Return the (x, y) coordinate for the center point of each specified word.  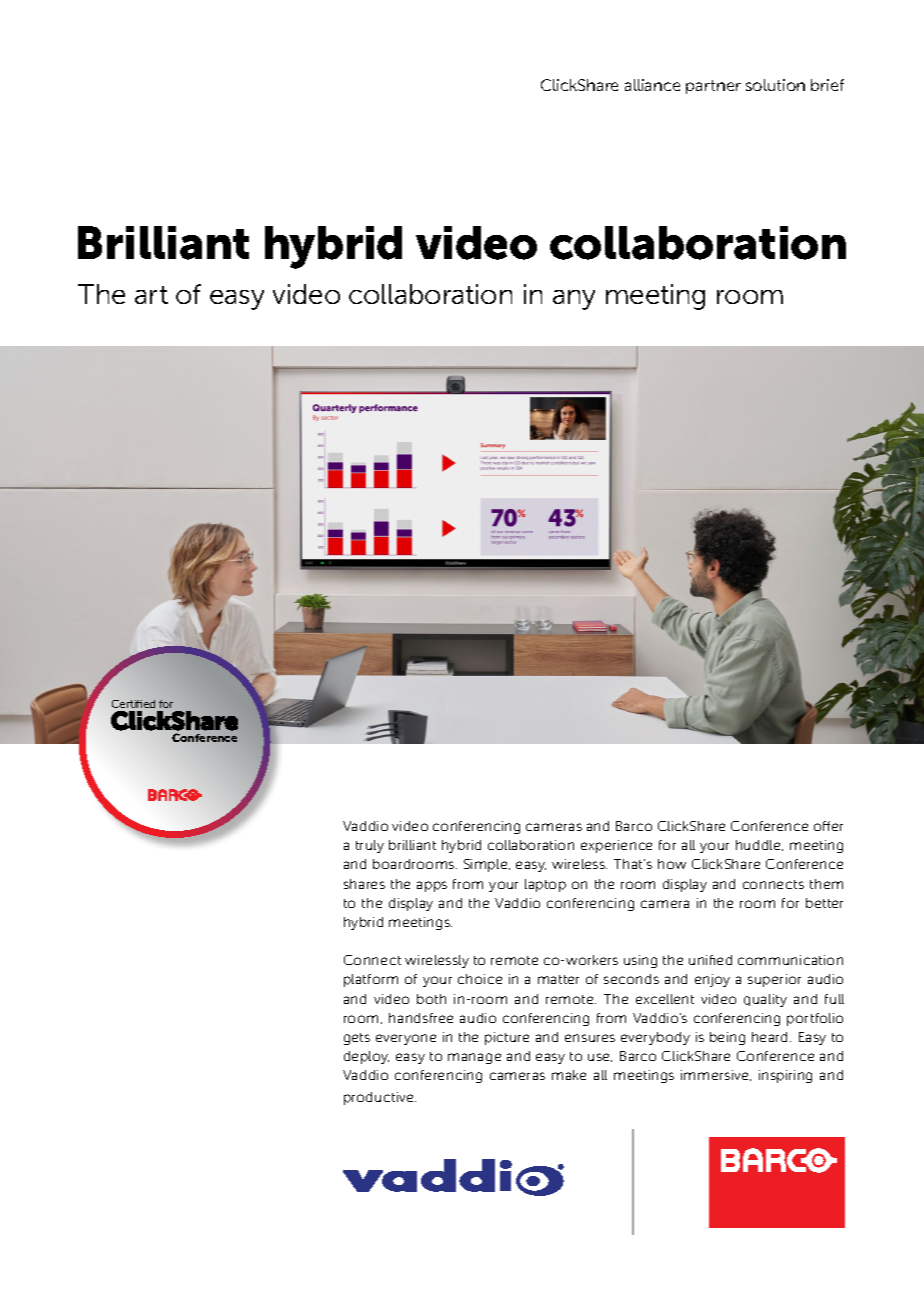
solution (775, 85)
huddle (759, 845)
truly (370, 846)
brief (827, 85)
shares (364, 884)
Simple (487, 865)
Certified (133, 704)
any (574, 300)
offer (828, 826)
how (672, 864)
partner (713, 87)
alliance (652, 85)
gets (357, 1039)
